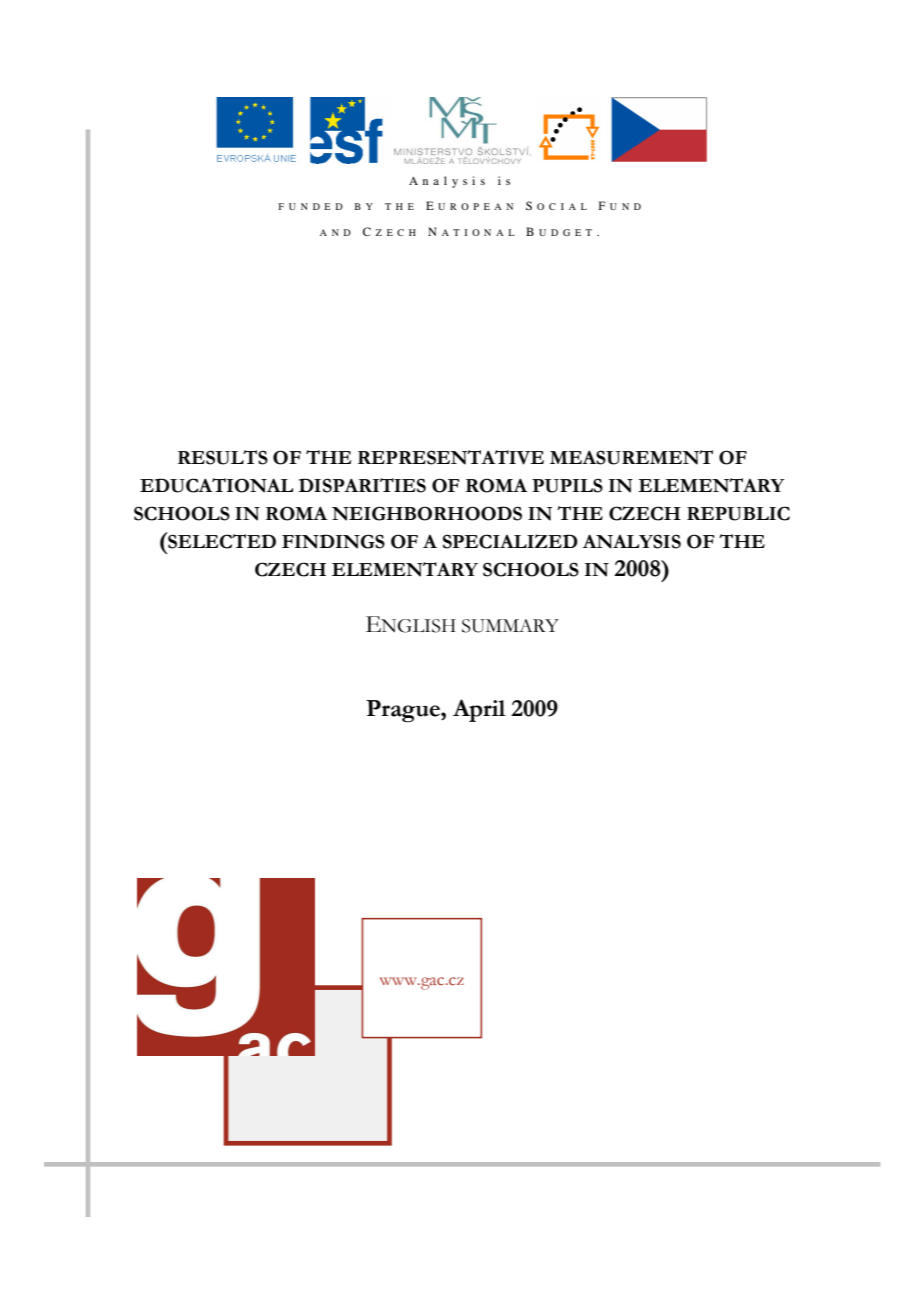 This screenshot has width=924, height=1308. I want to click on MEASUREMENT, so click(631, 457).
